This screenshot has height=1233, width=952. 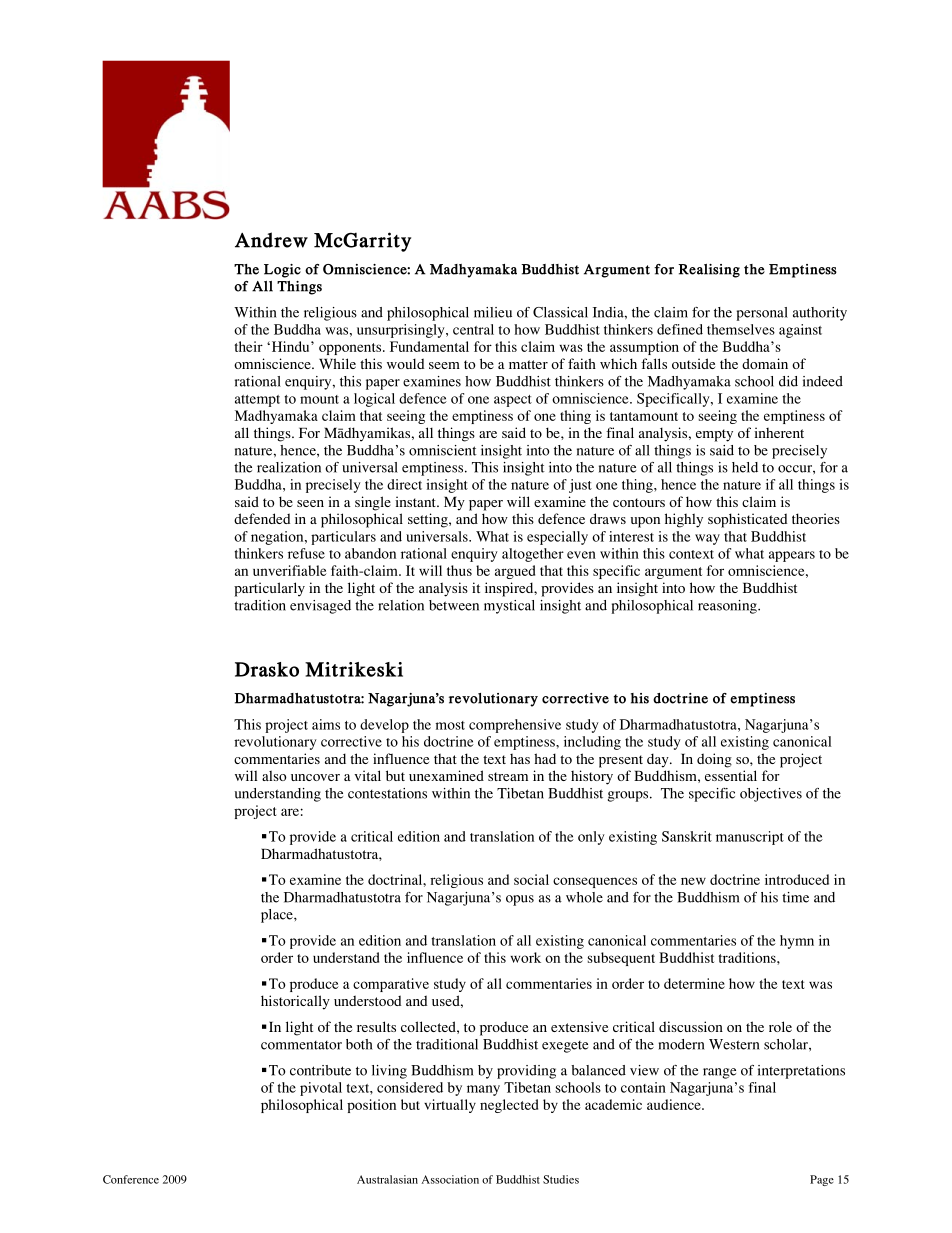 What do you see at coordinates (709, 271) in the screenshot?
I see `Realising` at bounding box center [709, 271].
